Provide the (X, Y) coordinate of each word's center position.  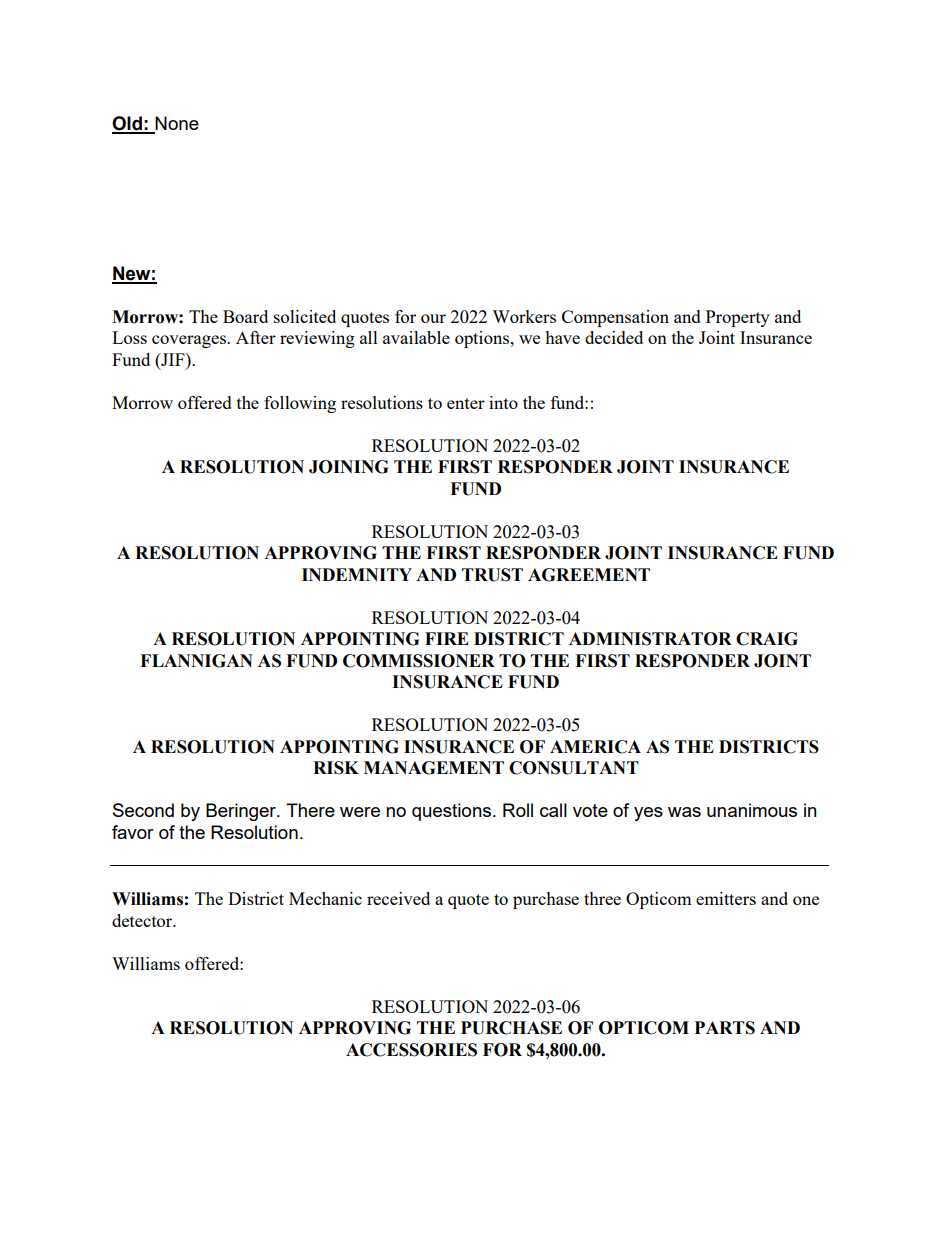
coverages (190, 341)
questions (453, 812)
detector (143, 920)
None (177, 123)
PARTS (725, 1028)
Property (738, 318)
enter (466, 403)
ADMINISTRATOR (650, 639)
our (433, 318)
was (684, 812)
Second (143, 810)
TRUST (492, 575)
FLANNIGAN (196, 661)
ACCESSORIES (411, 1050)
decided (614, 337)
